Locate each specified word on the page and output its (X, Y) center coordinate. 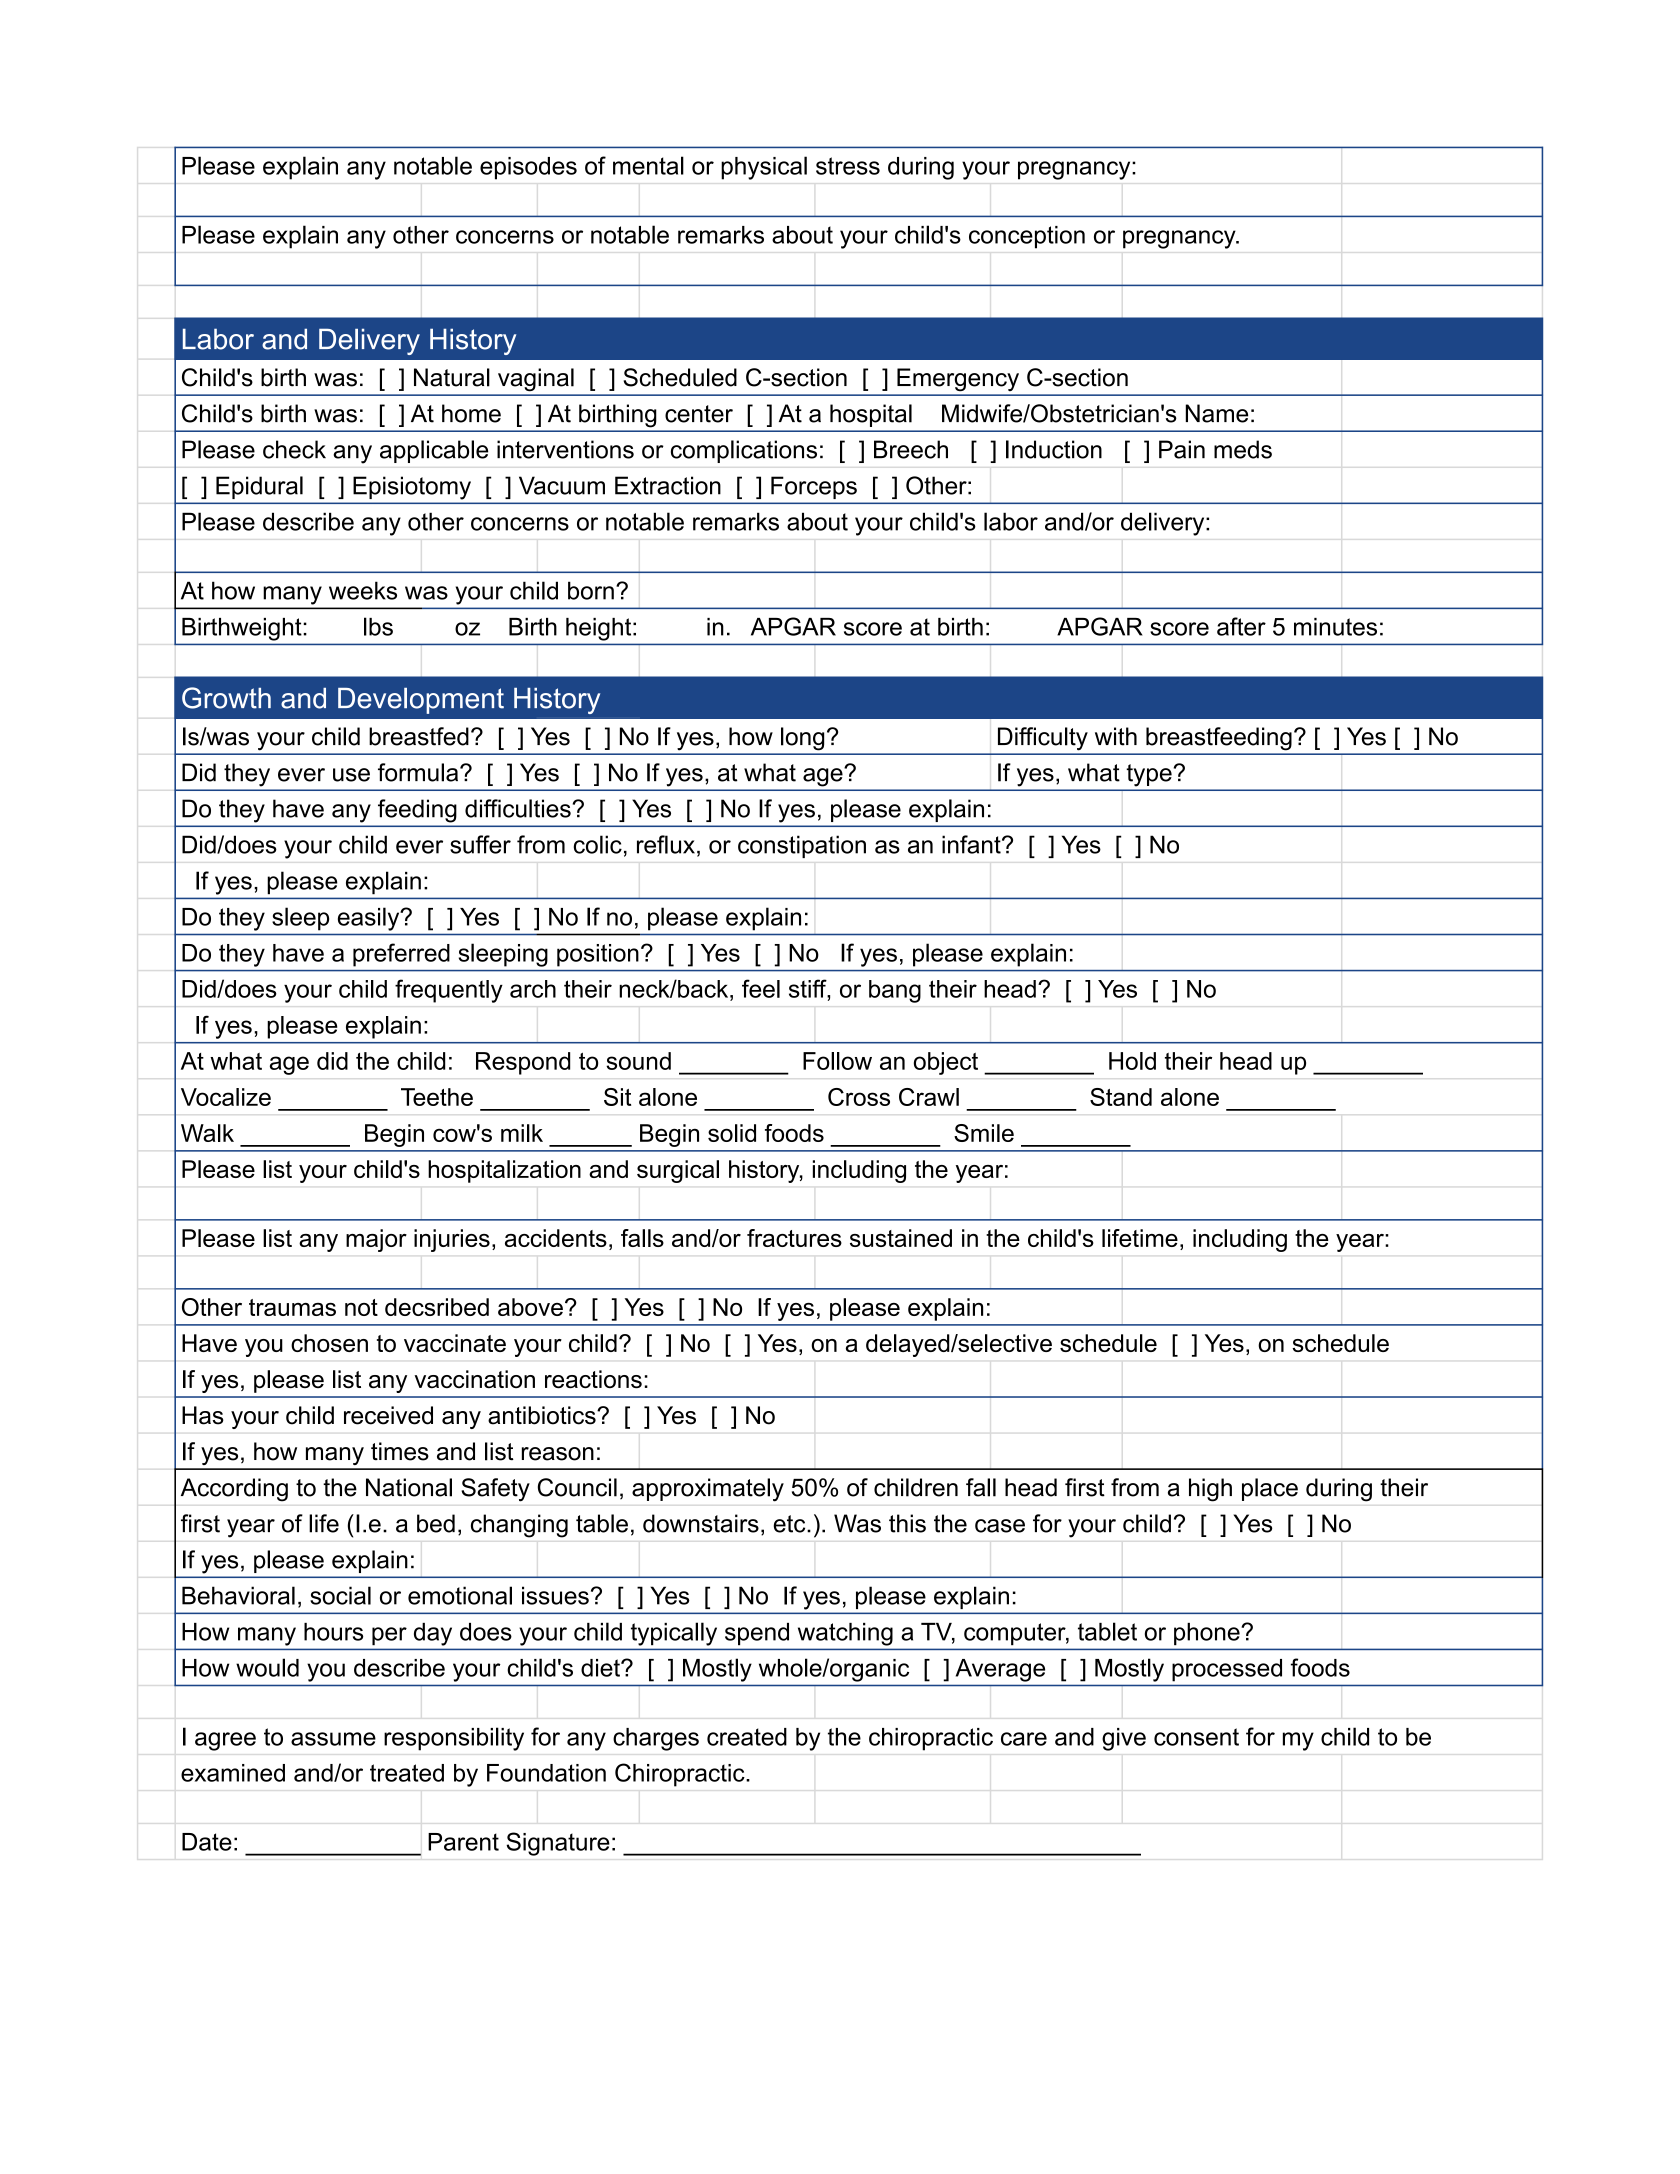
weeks (363, 590)
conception (1027, 237)
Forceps (814, 488)
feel (761, 988)
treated (407, 1773)
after (1241, 626)
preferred (401, 955)
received (388, 1415)
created (747, 1737)
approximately (708, 1489)
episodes (528, 168)
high (1210, 1490)
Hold (1132, 1061)
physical (764, 168)
